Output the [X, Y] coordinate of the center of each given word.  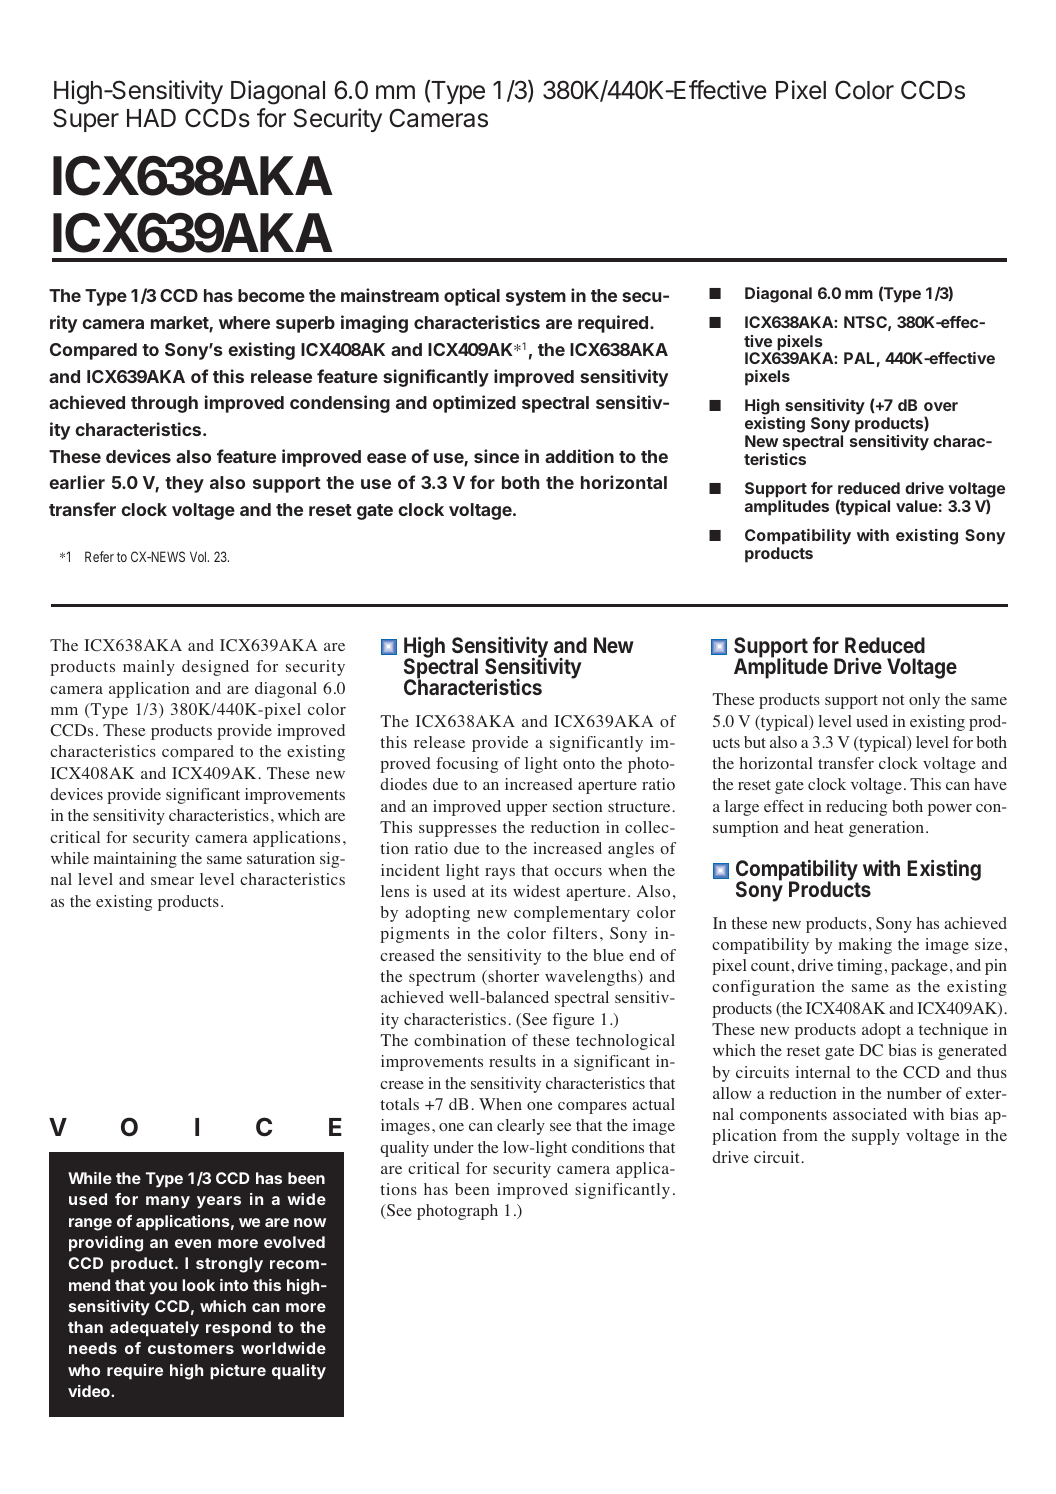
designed [215, 668]
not [893, 700]
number [914, 1093]
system [536, 298]
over [941, 406]
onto [579, 764]
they [184, 484]
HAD [151, 118]
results [512, 1061]
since [496, 456]
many [168, 1202]
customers [191, 1348]
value [917, 506]
